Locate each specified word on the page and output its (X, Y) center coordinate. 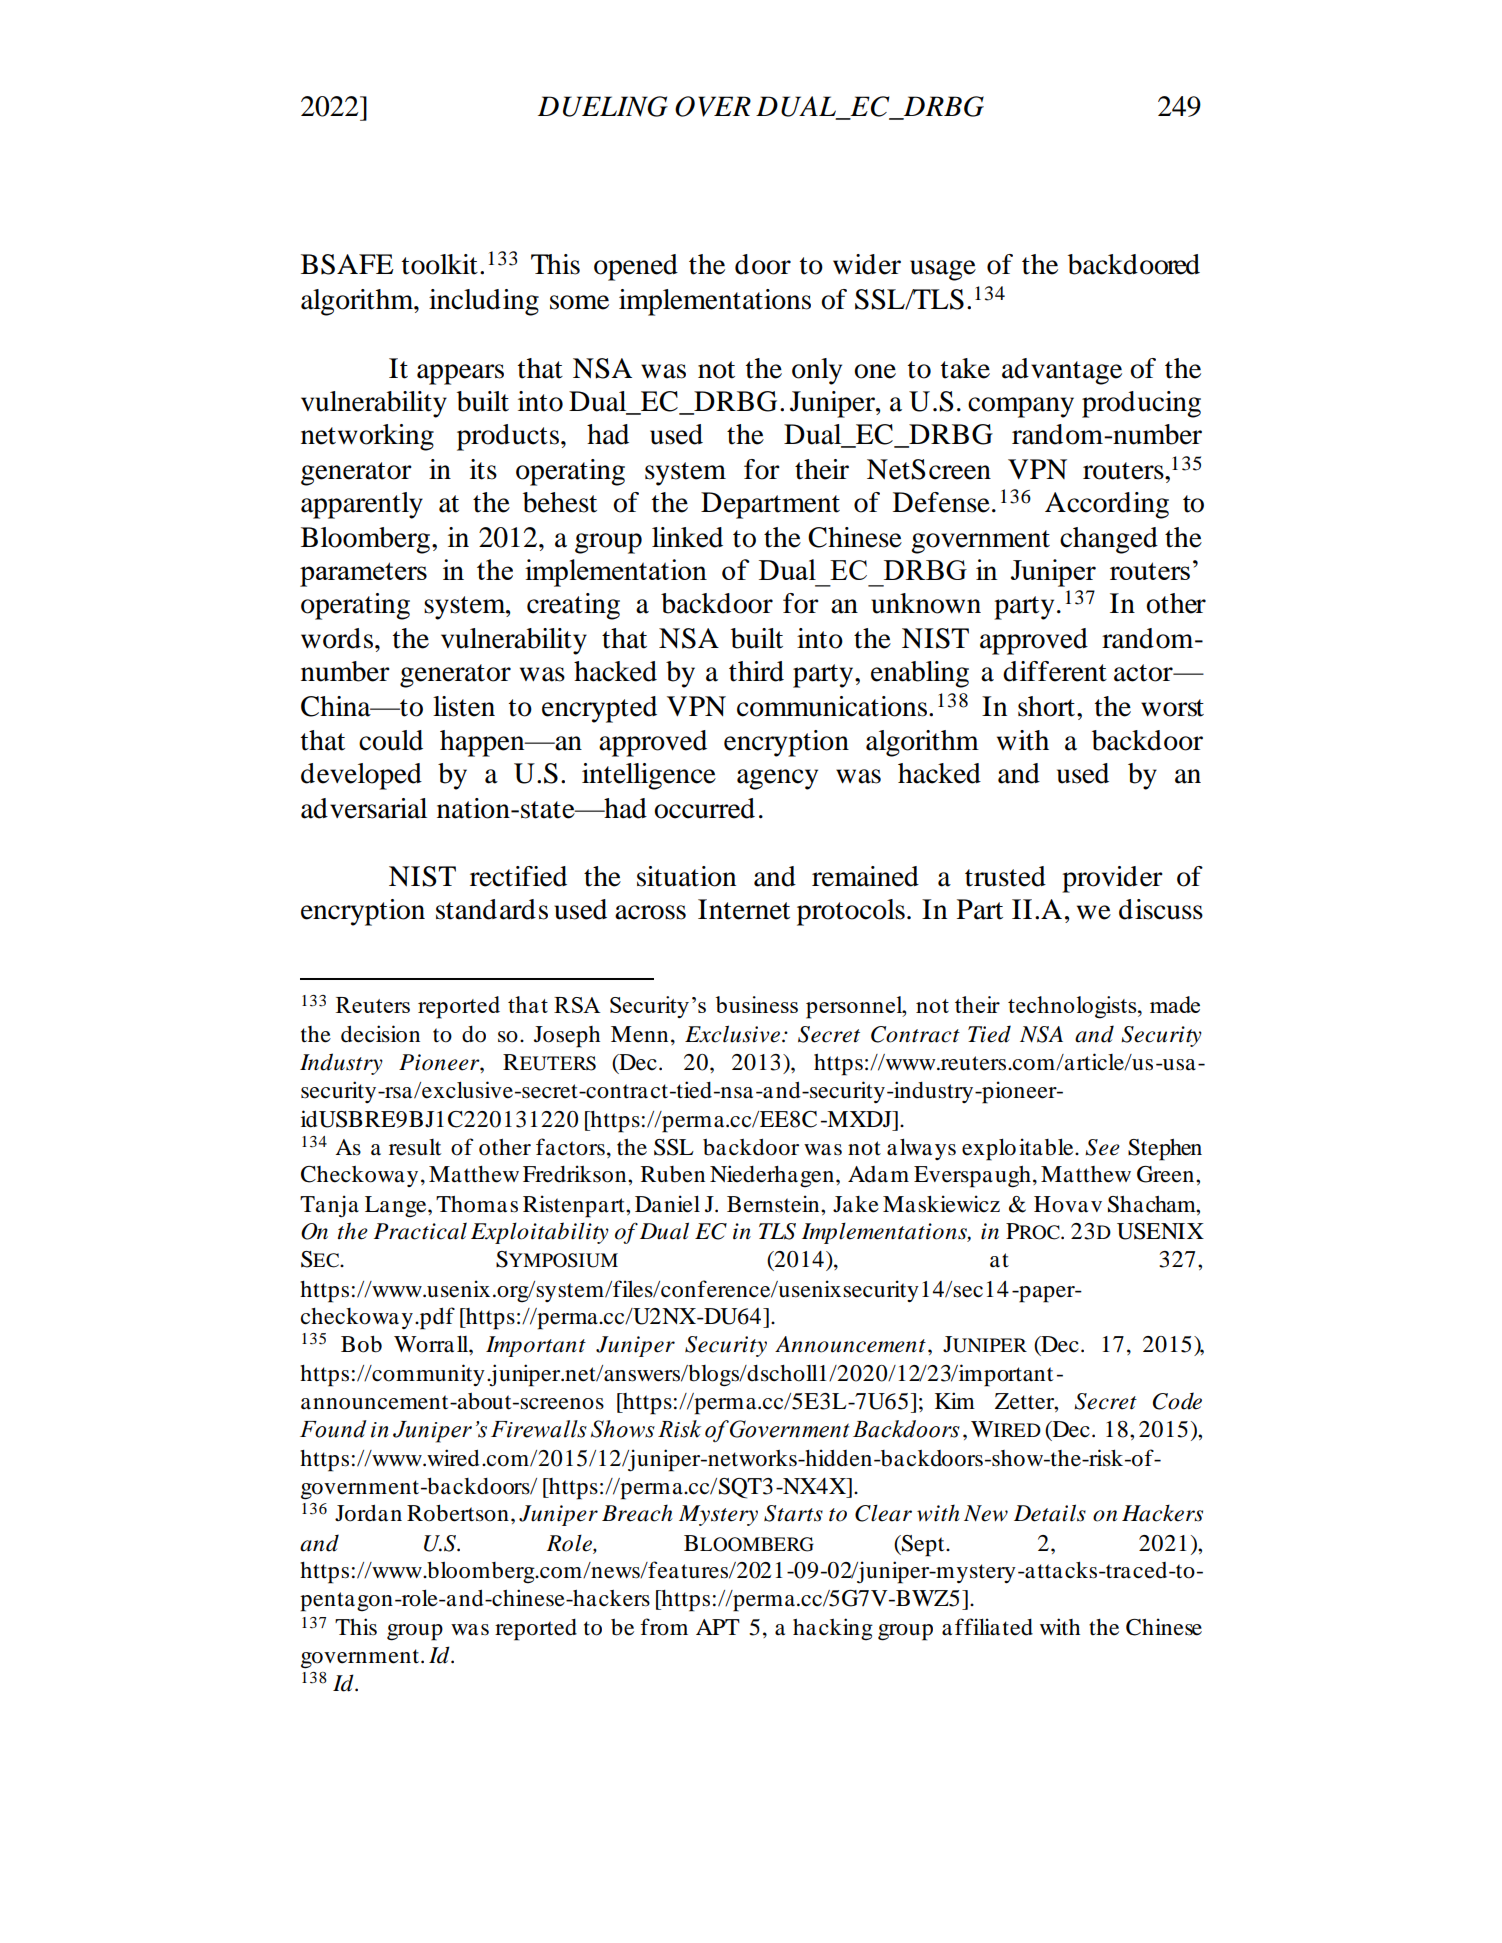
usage (943, 270)
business (757, 1004)
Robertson (458, 1513)
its (483, 469)
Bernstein (774, 1204)
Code (1177, 1401)
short (1048, 706)
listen (464, 706)
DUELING (603, 106)
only (817, 371)
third (756, 671)
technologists (1073, 1007)
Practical (420, 1231)
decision (380, 1034)
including (484, 302)
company (1021, 407)
